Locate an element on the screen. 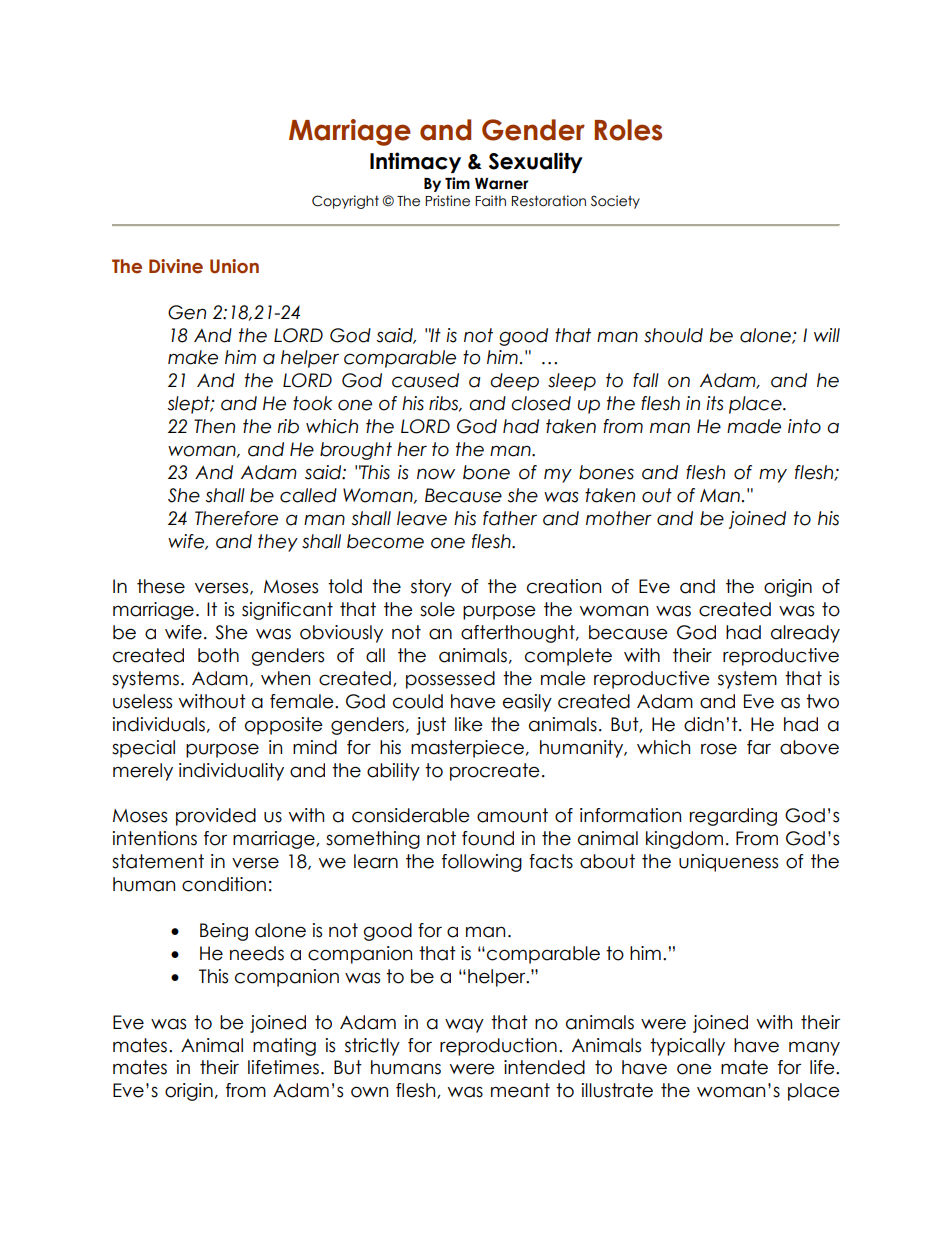 Image resolution: width=952 pixels, height=1233 pixels. significant is located at coordinates (287, 611).
